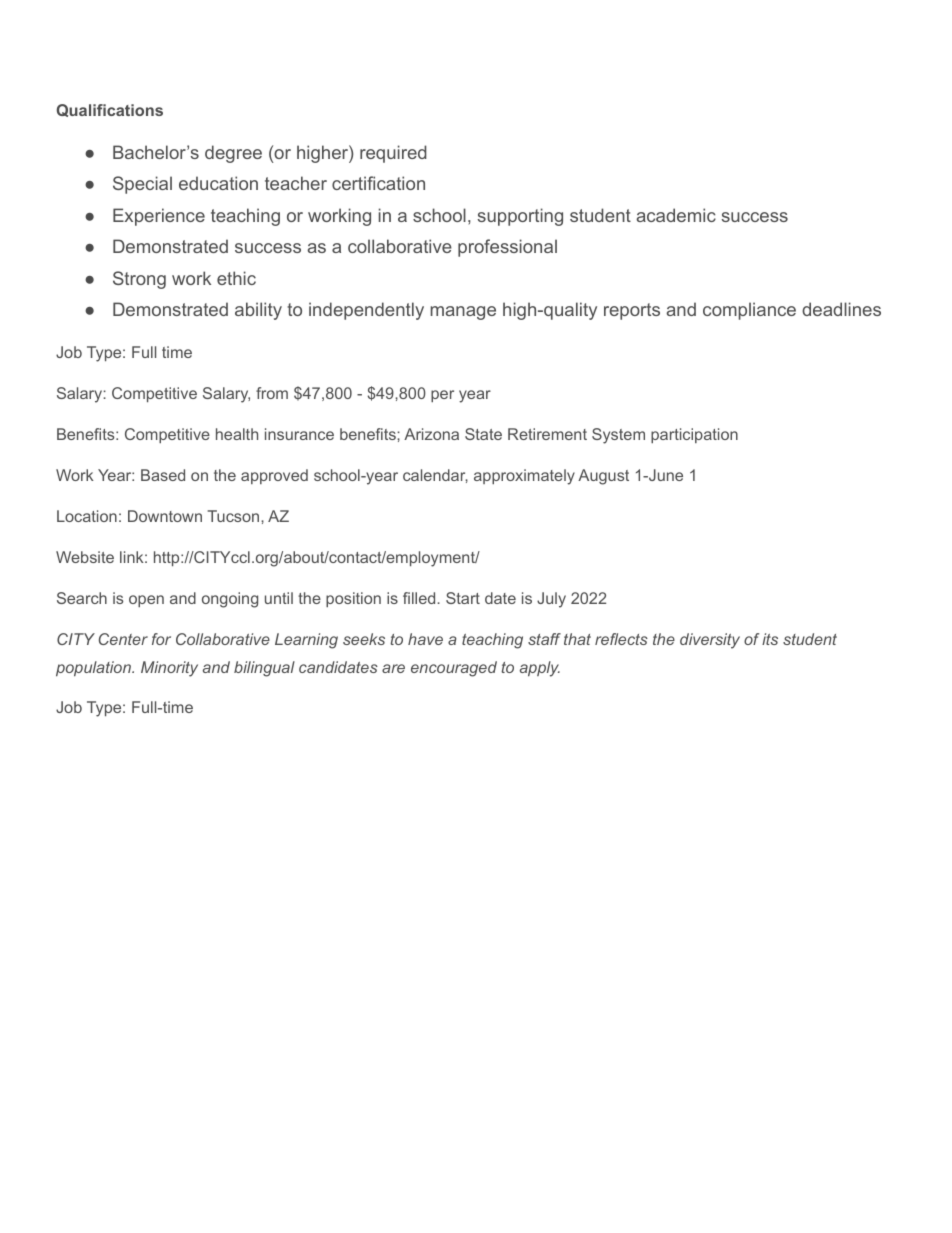 Image resolution: width=952 pixels, height=1233 pixels. I want to click on Qualifications, so click(110, 110).
